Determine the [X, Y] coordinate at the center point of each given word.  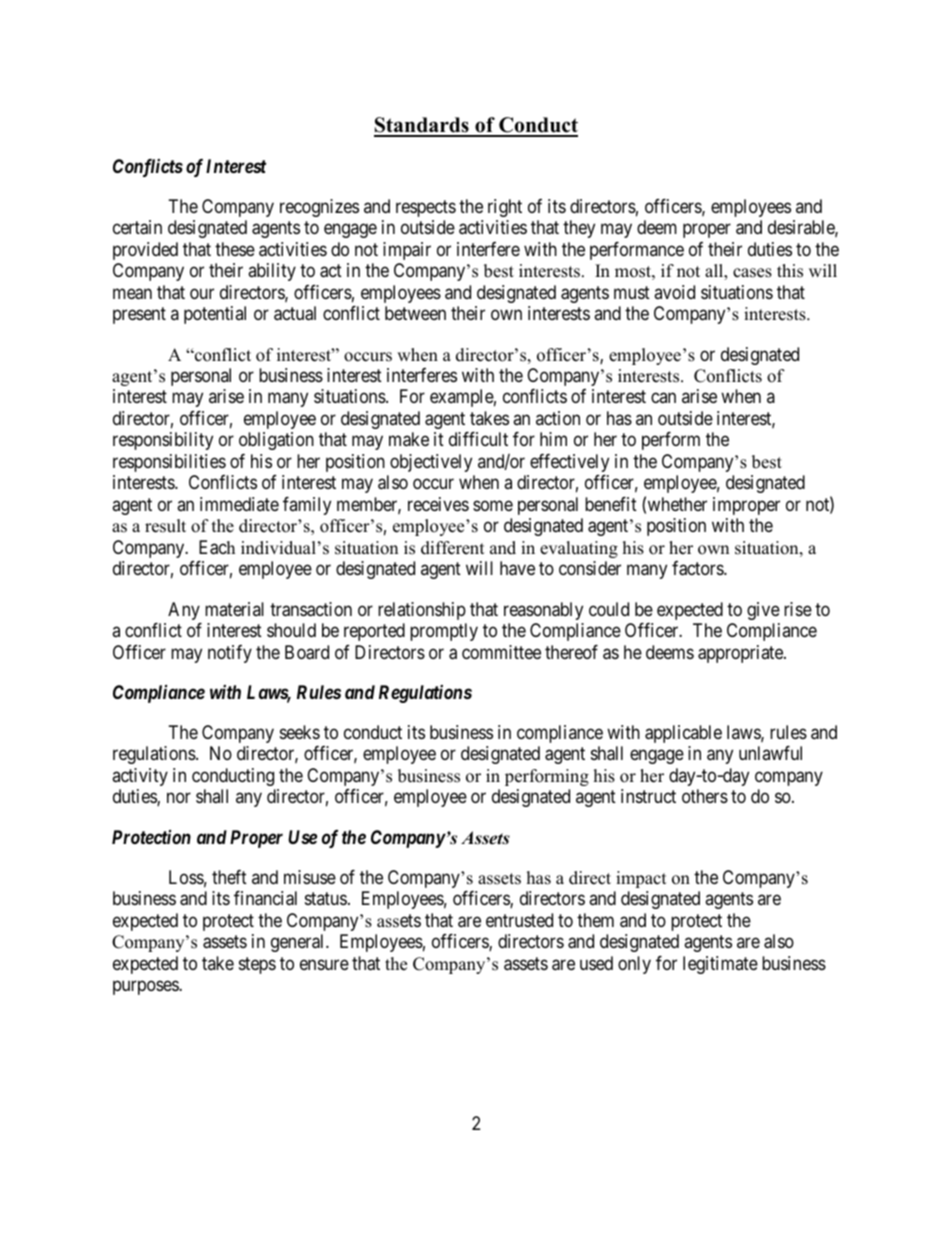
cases [752, 273]
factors [698, 568]
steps [257, 965]
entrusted [519, 920]
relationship [422, 611]
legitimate [720, 965]
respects [426, 208]
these [235, 249]
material [234, 609]
